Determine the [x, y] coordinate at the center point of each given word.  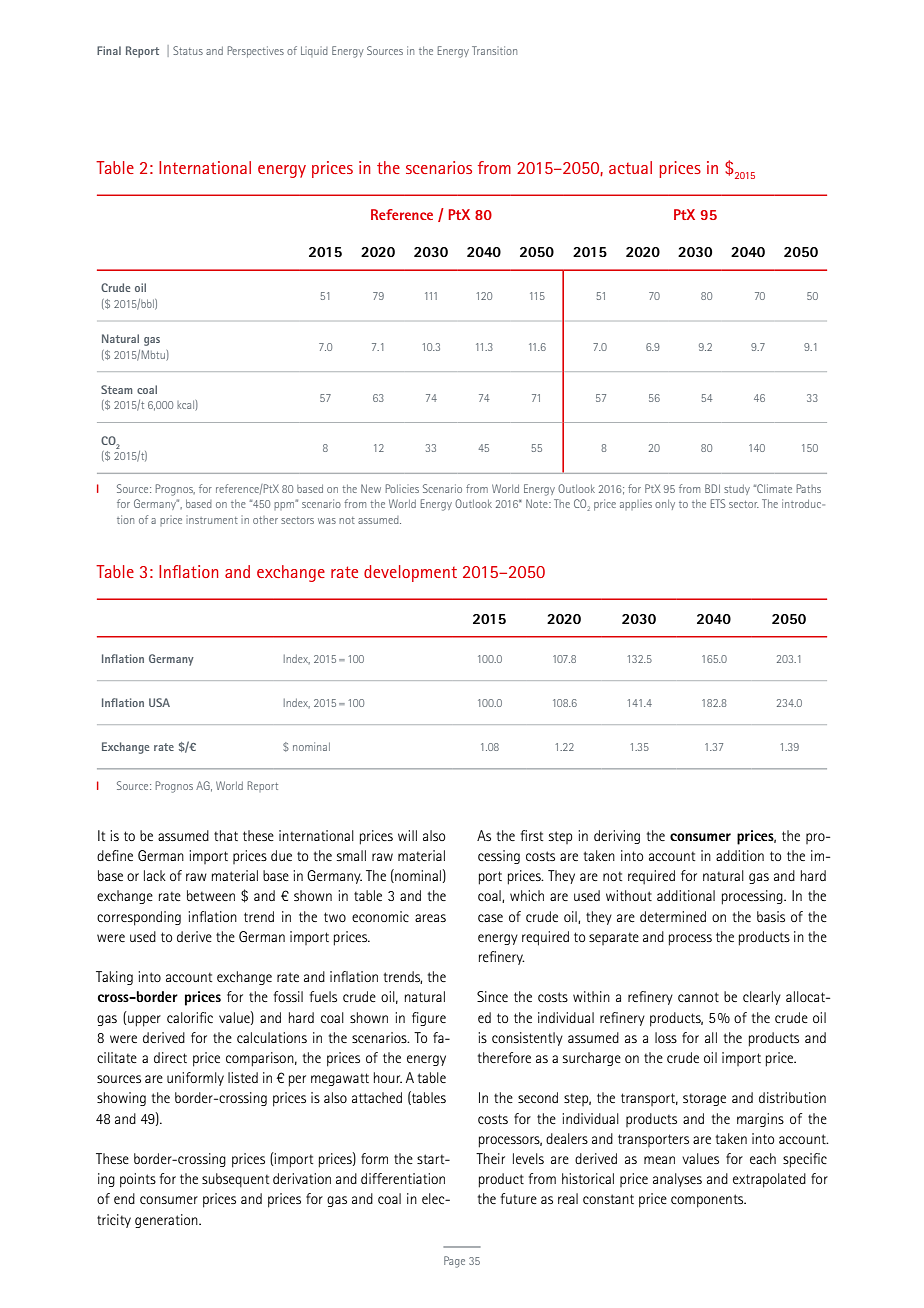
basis [771, 916]
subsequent [236, 1180]
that [226, 835]
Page [454, 1262]
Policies [402, 488]
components [708, 1201]
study [737, 490]
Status [188, 50]
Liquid [314, 51]
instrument [212, 520]
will [407, 835]
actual [630, 167]
